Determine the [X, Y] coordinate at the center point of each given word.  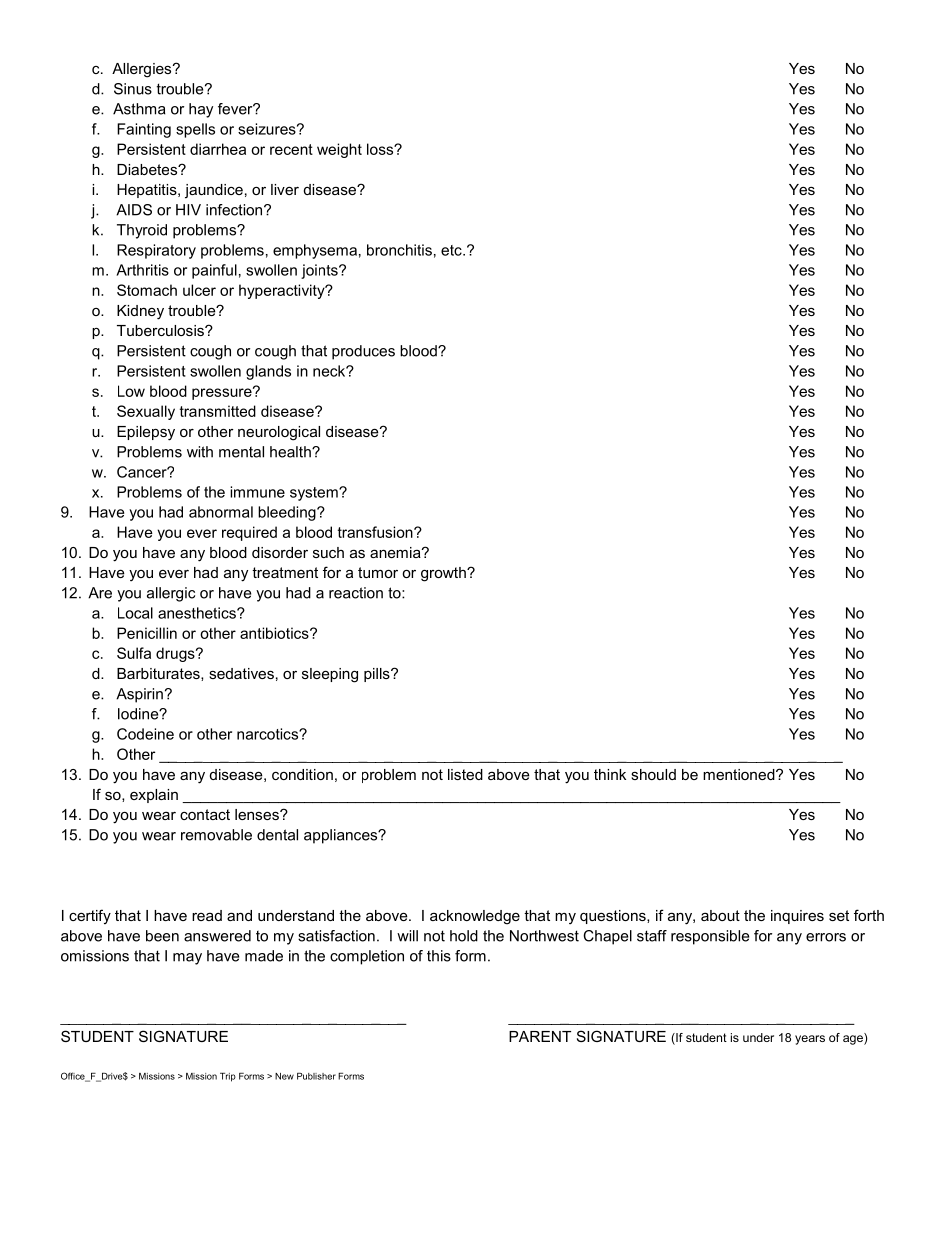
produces [363, 352]
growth [444, 574]
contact [205, 814]
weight [339, 150]
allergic [171, 594]
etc [452, 250]
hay [201, 110]
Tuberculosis [161, 330]
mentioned [740, 774]
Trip [228, 1077]
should [653, 774]
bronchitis [399, 250]
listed [465, 774]
